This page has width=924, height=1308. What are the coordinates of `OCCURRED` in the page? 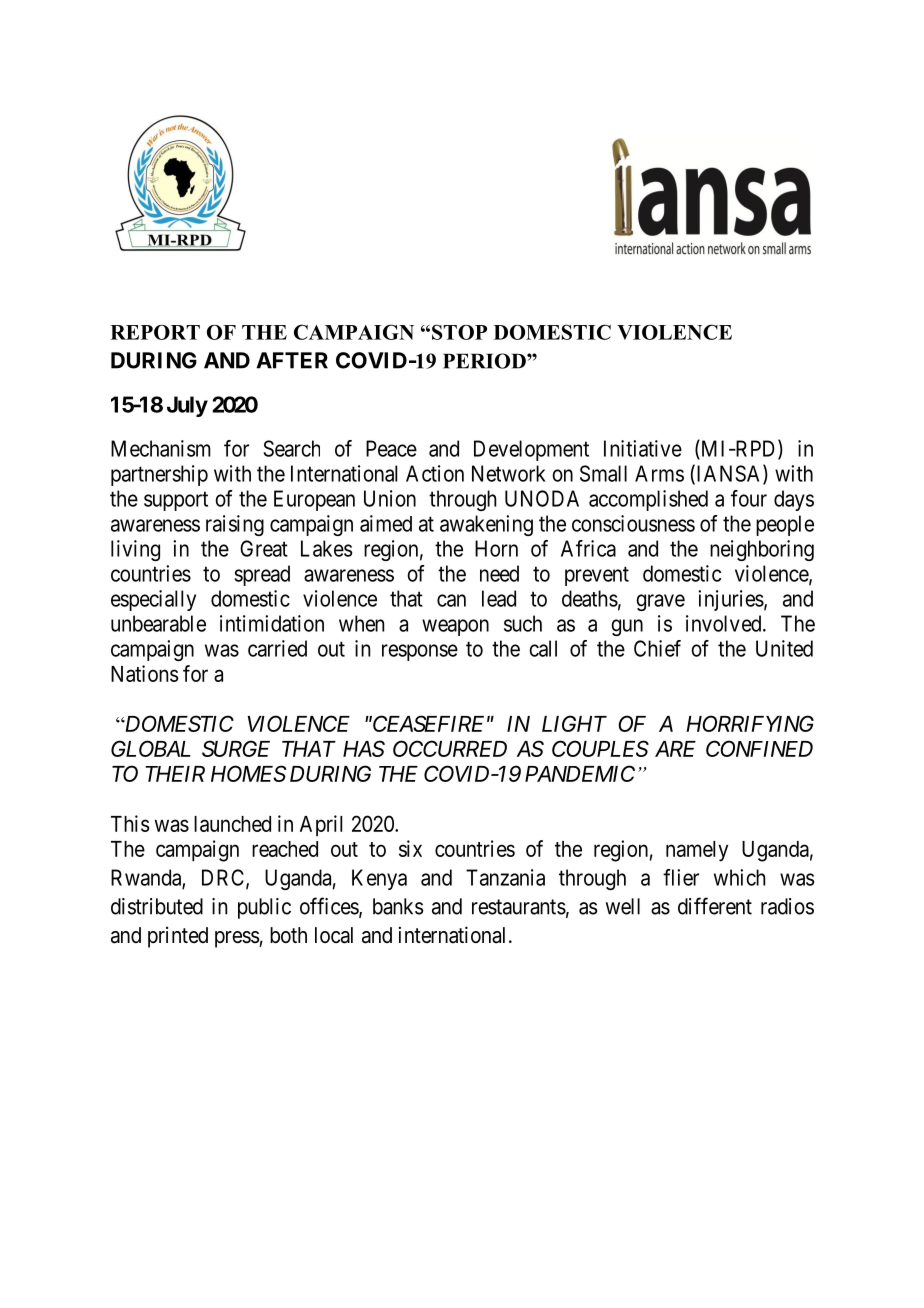 It's located at (450, 748).
